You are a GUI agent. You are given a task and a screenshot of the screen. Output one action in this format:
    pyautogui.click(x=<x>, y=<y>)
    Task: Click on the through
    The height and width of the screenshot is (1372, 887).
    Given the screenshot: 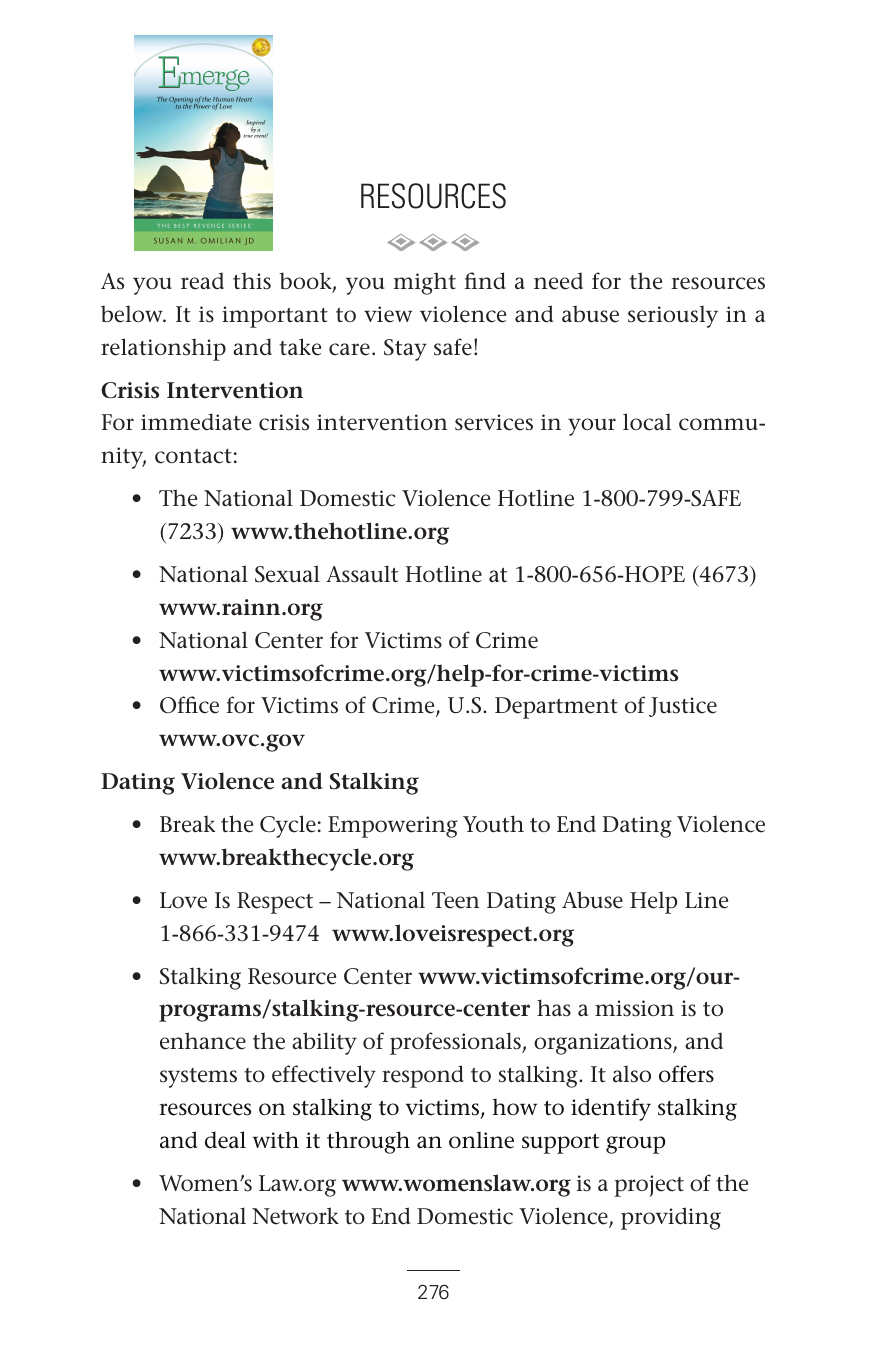 What is the action you would take?
    pyautogui.click(x=368, y=1142)
